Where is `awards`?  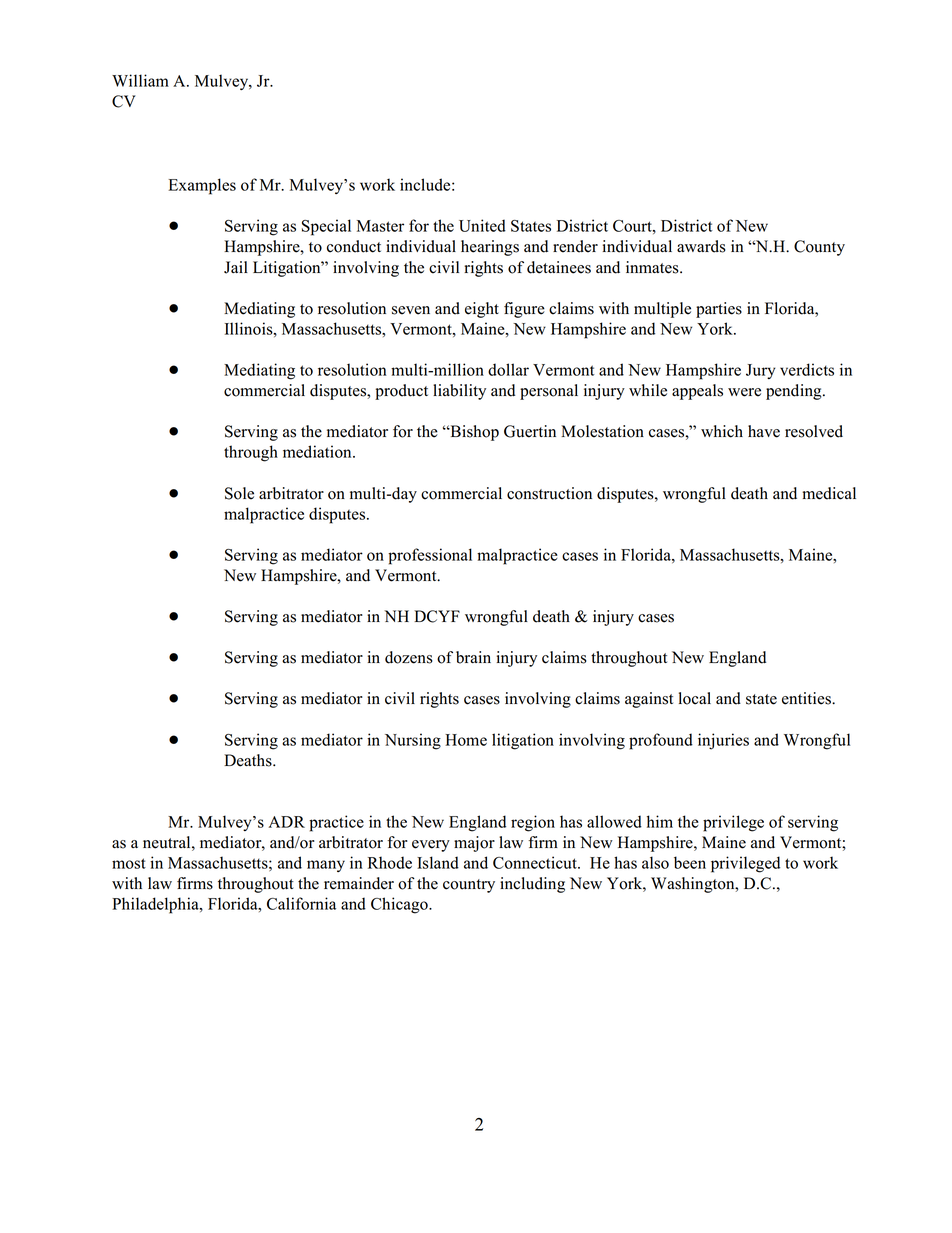
awards is located at coordinates (701, 246).
